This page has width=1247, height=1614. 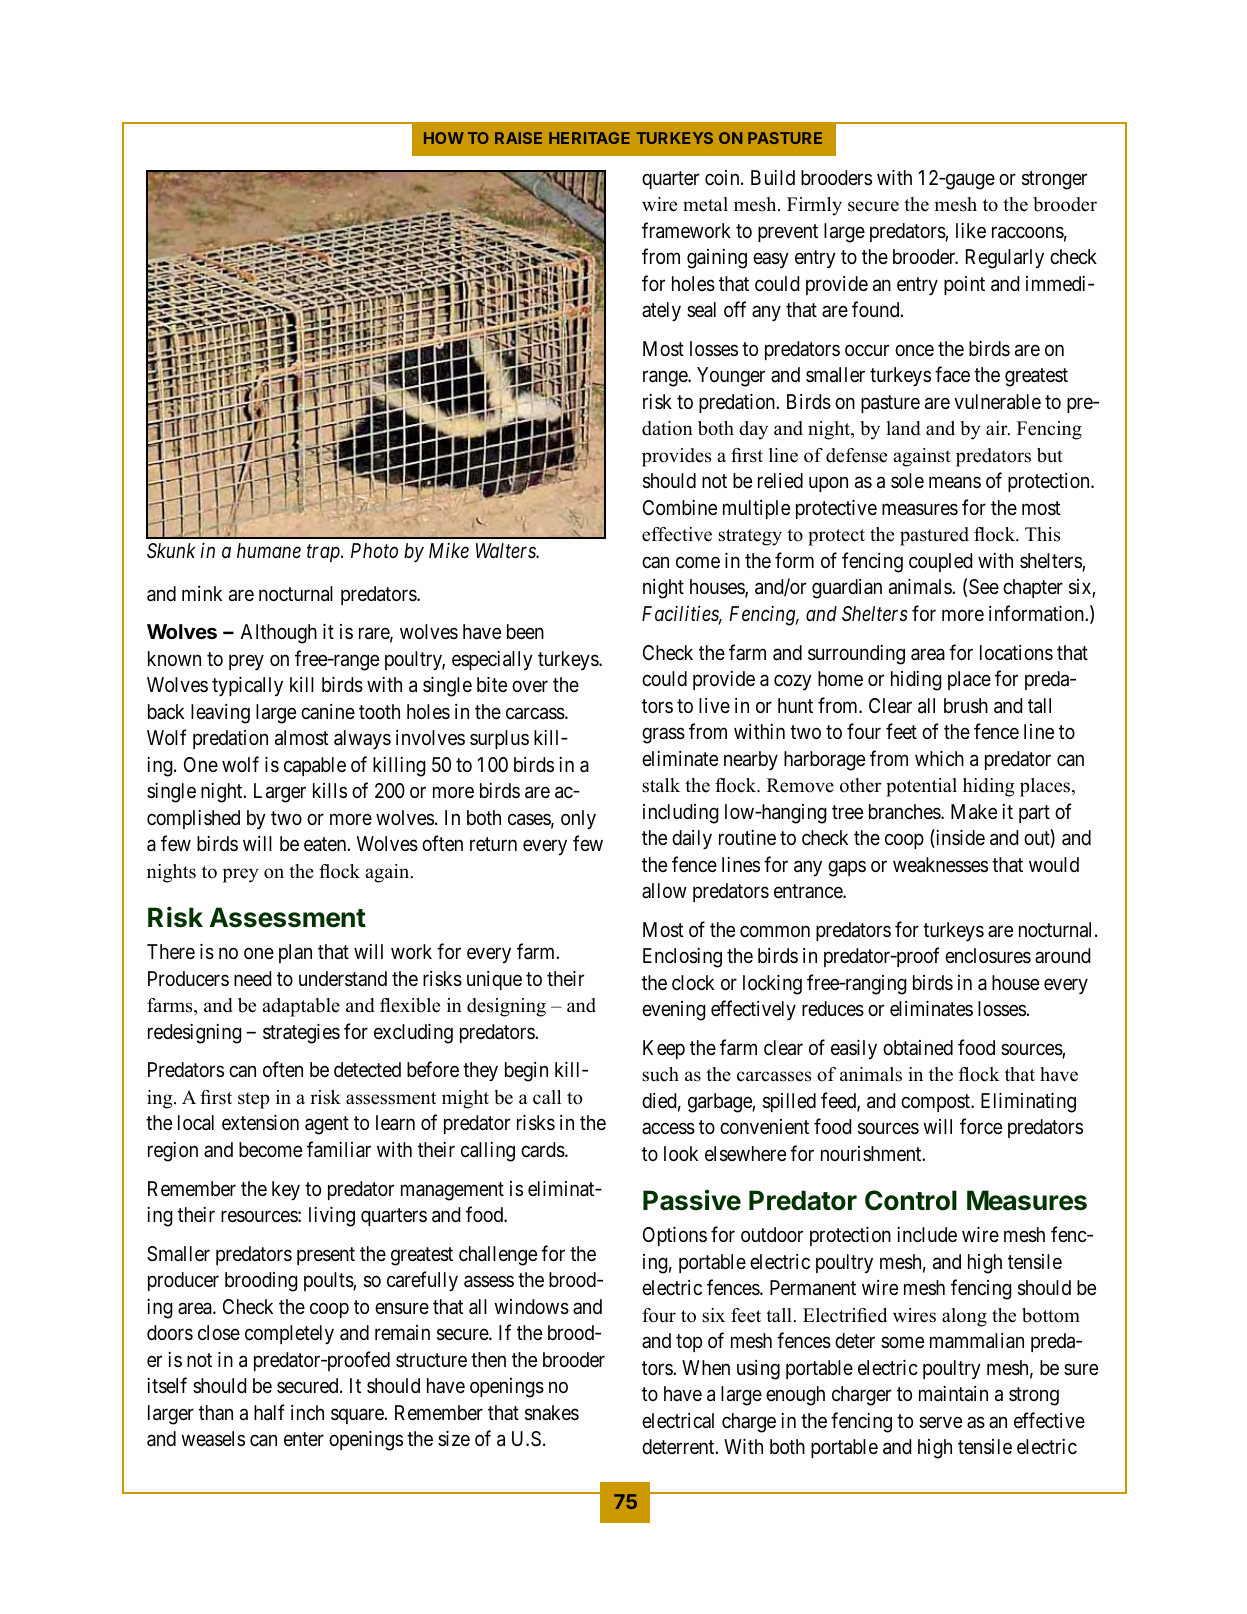 What do you see at coordinates (444, 138) in the page?
I see `How` at bounding box center [444, 138].
